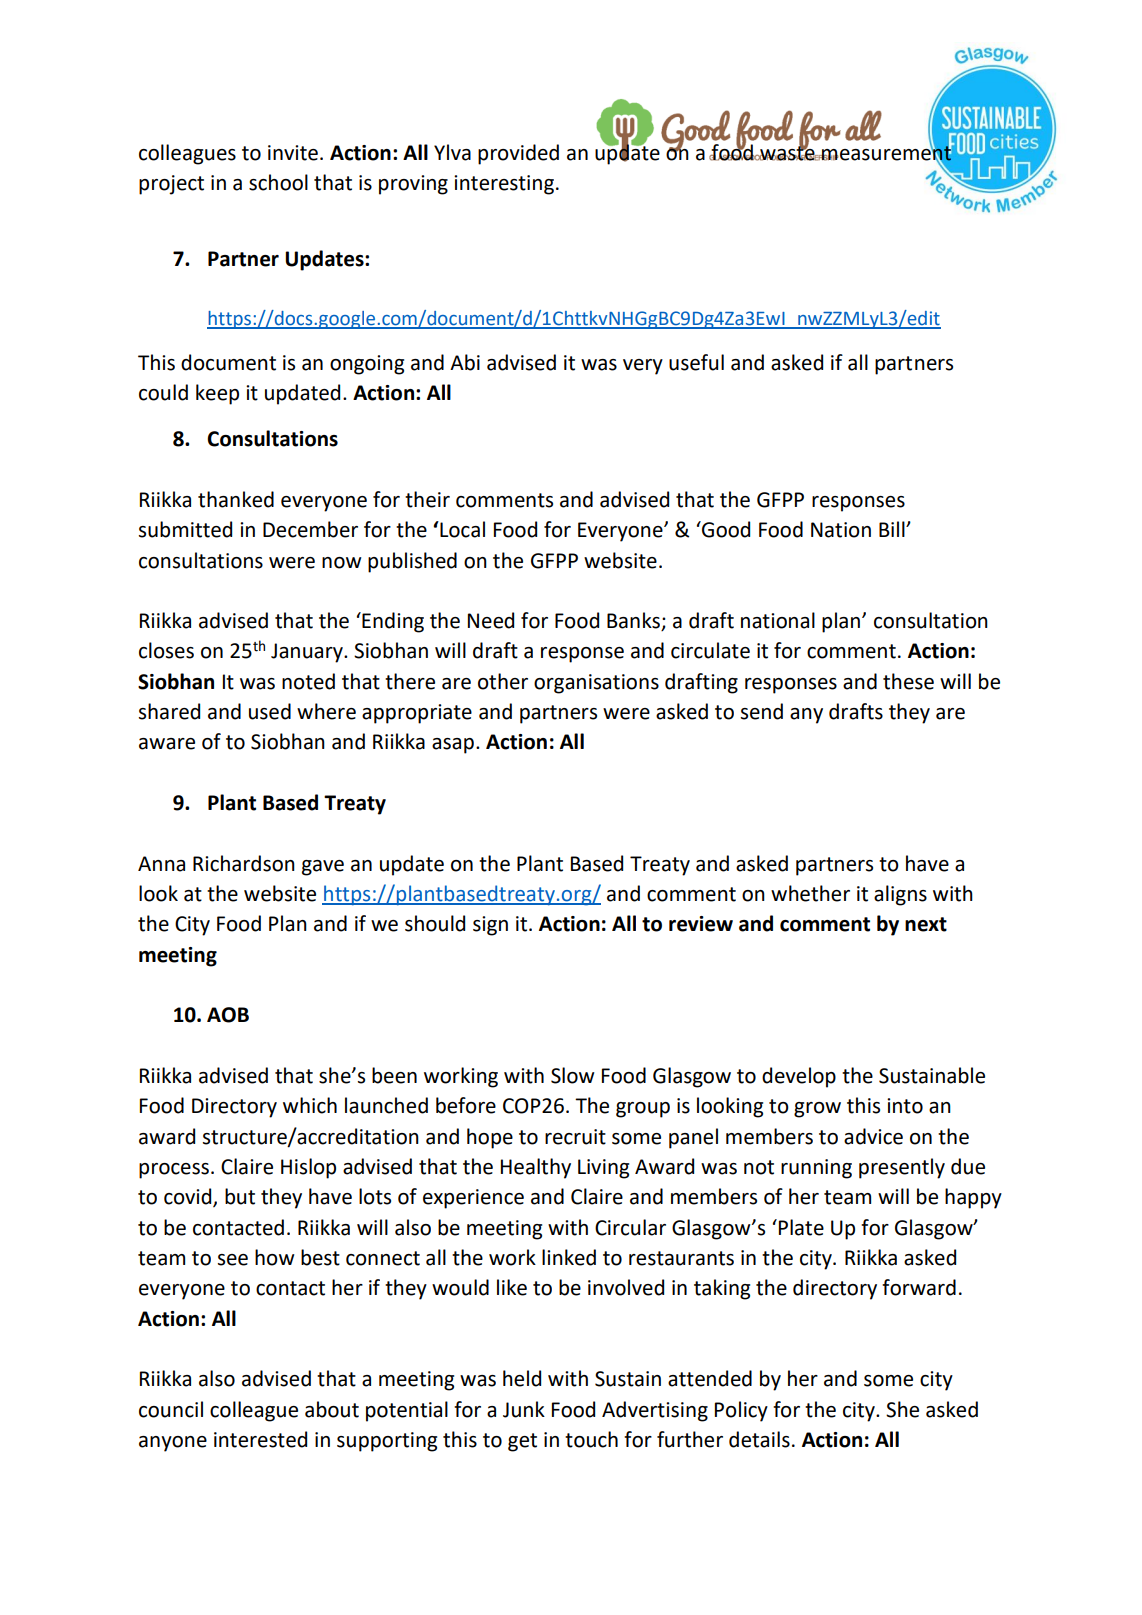  Describe the element at coordinates (900, 895) in the document. I see `aligns` at that location.
